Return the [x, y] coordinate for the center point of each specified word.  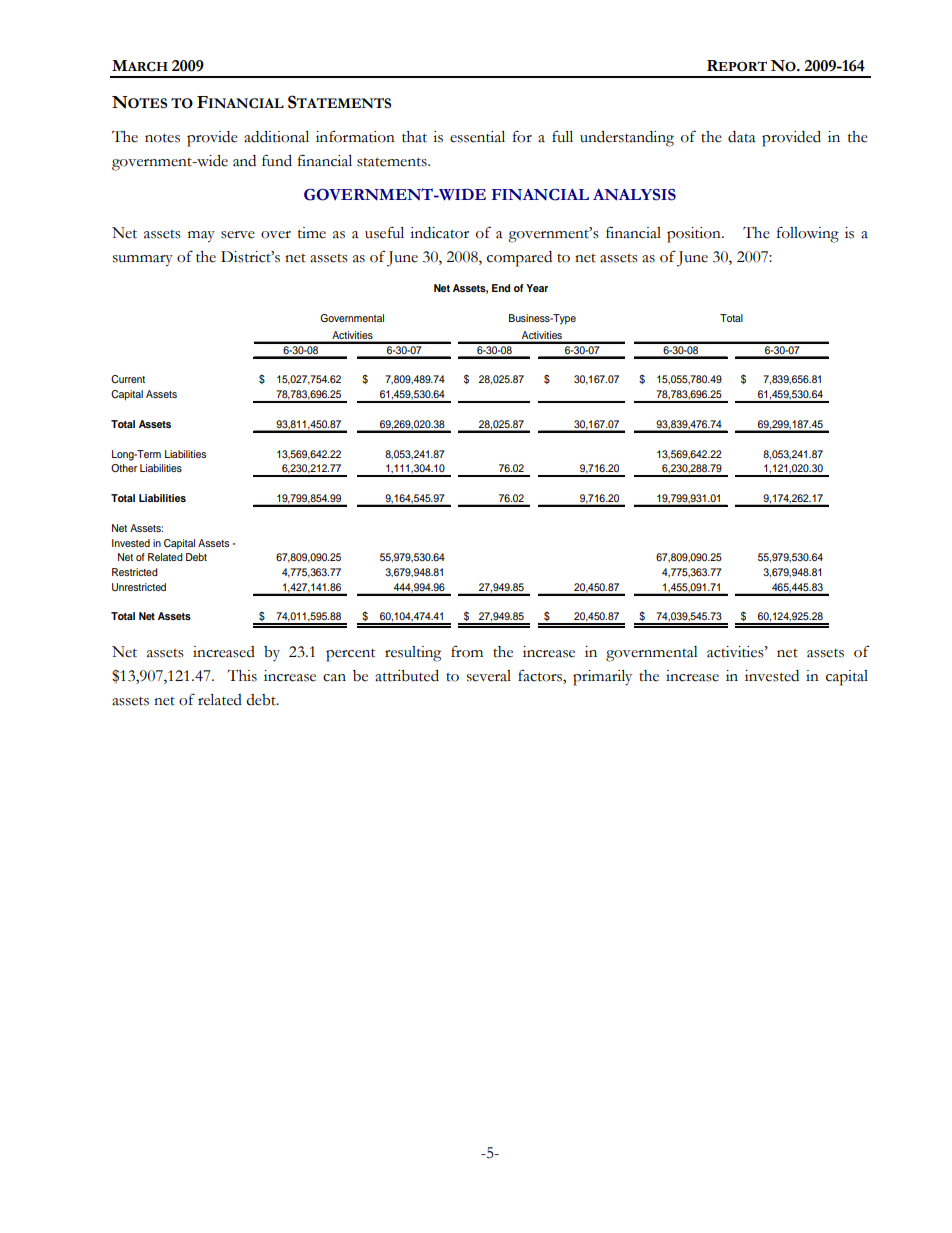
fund [277, 160]
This [242, 675]
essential [477, 137]
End [501, 288]
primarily [602, 678]
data [742, 137]
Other [124, 468]
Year [537, 288]
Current [128, 379]
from [467, 651]
